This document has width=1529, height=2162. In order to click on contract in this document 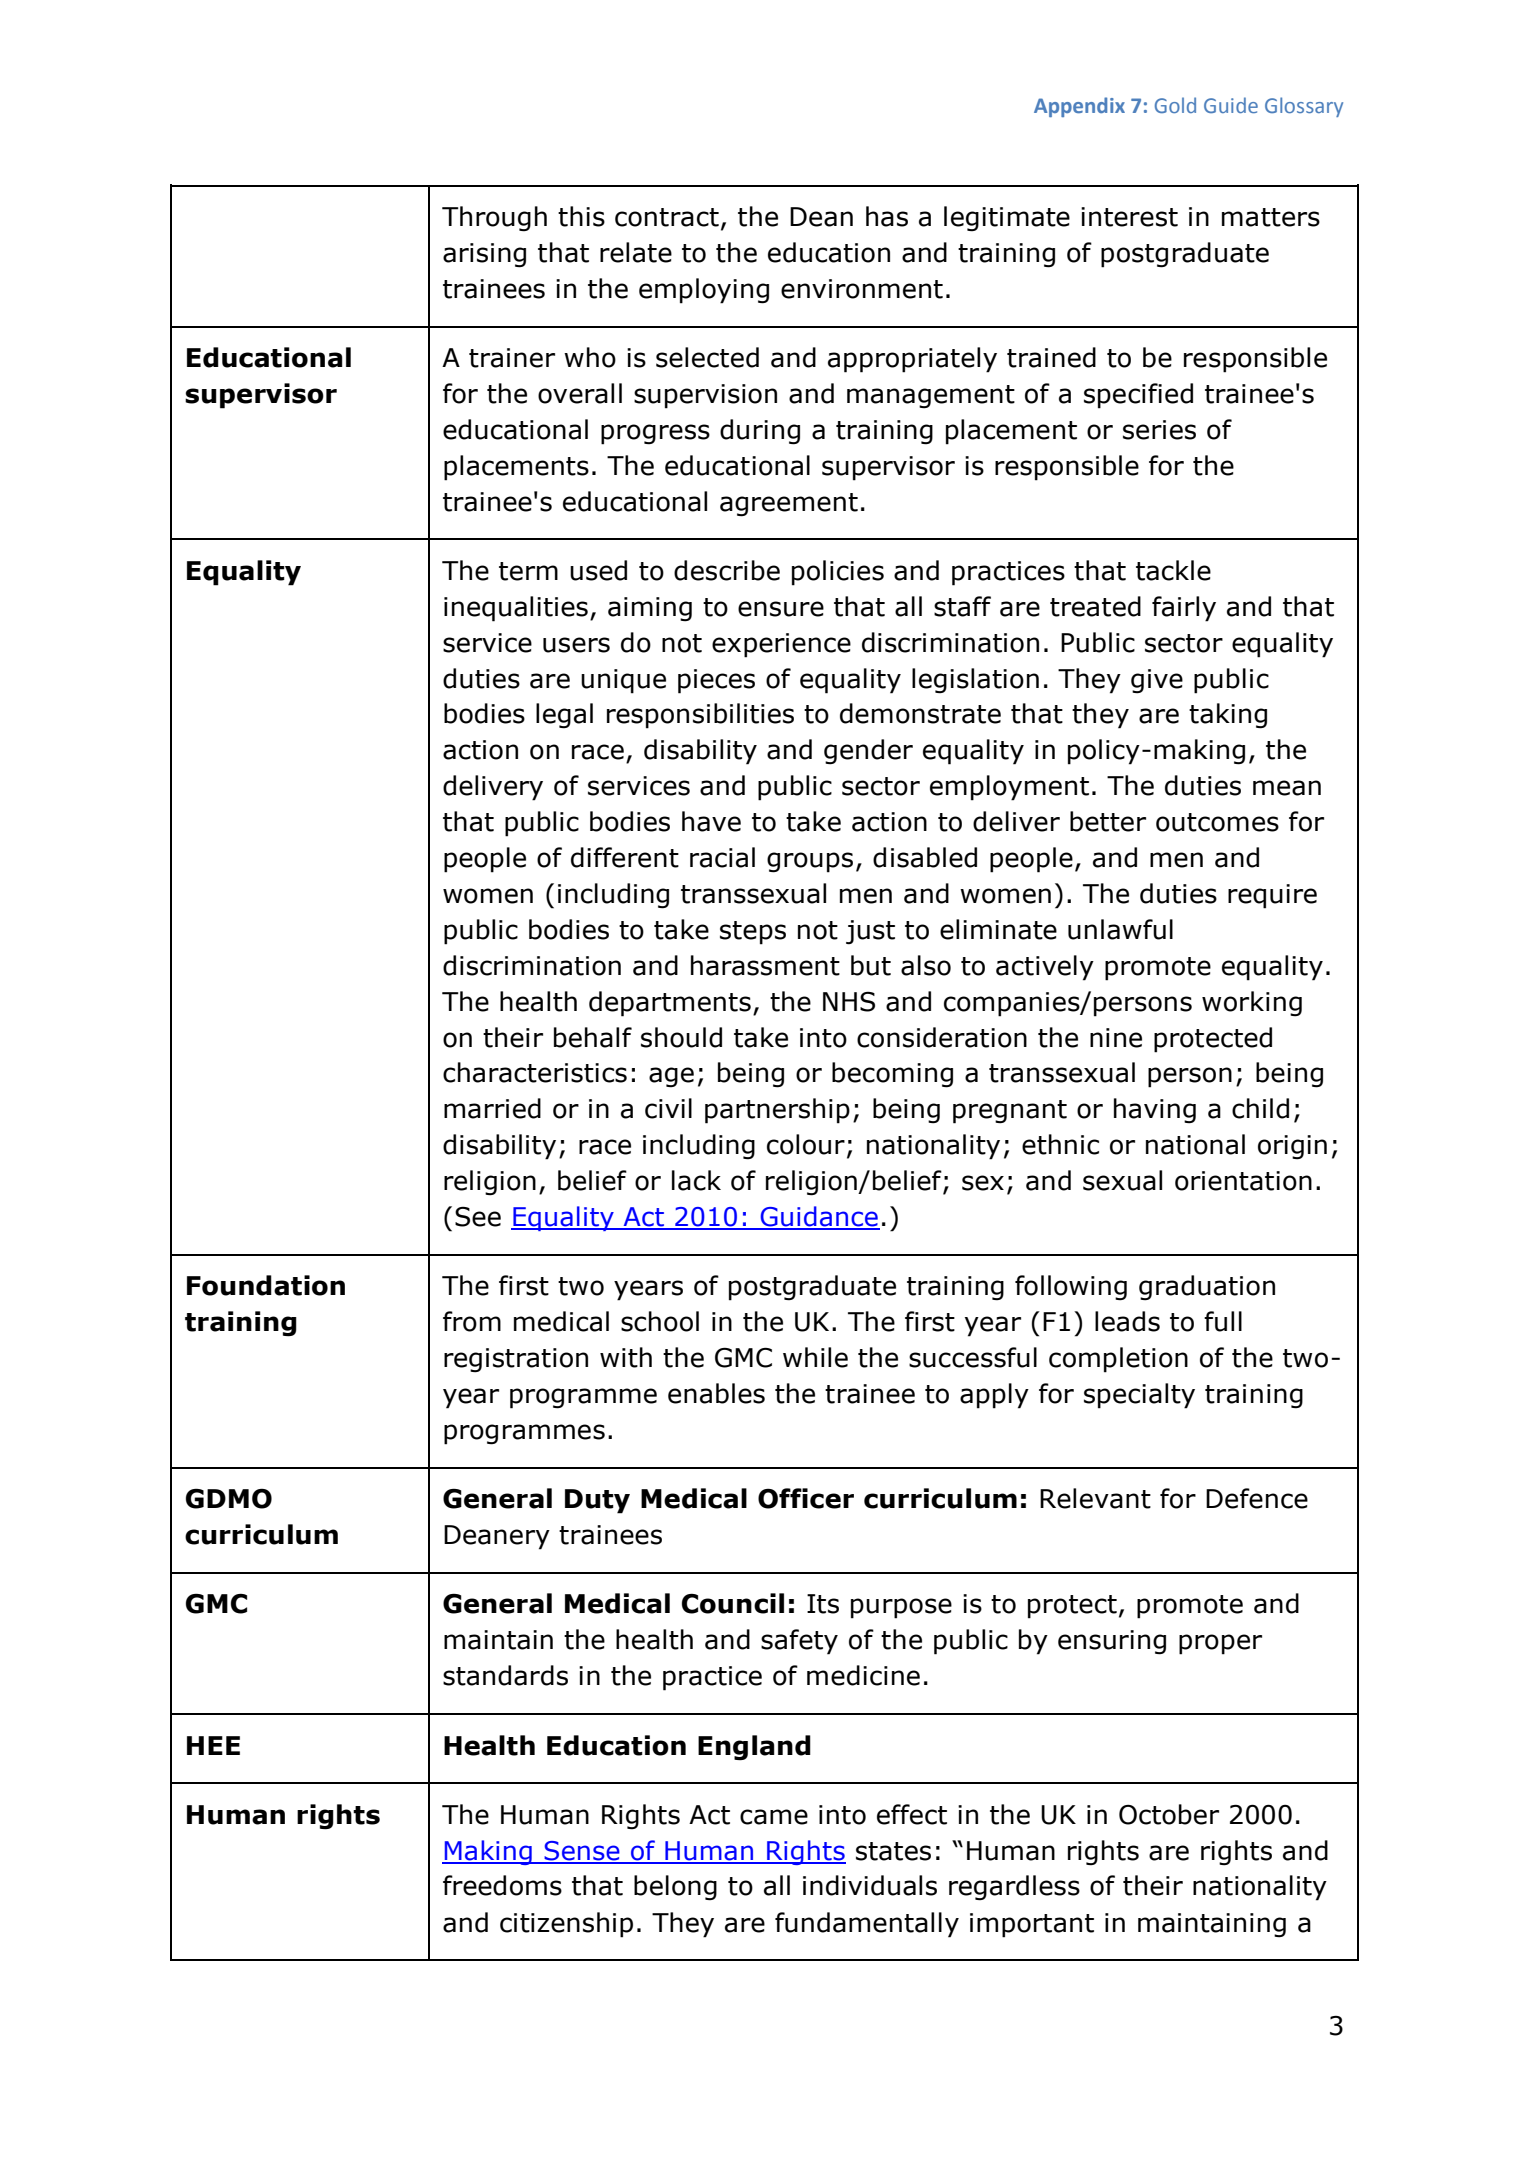, I will do `click(667, 217)`.
